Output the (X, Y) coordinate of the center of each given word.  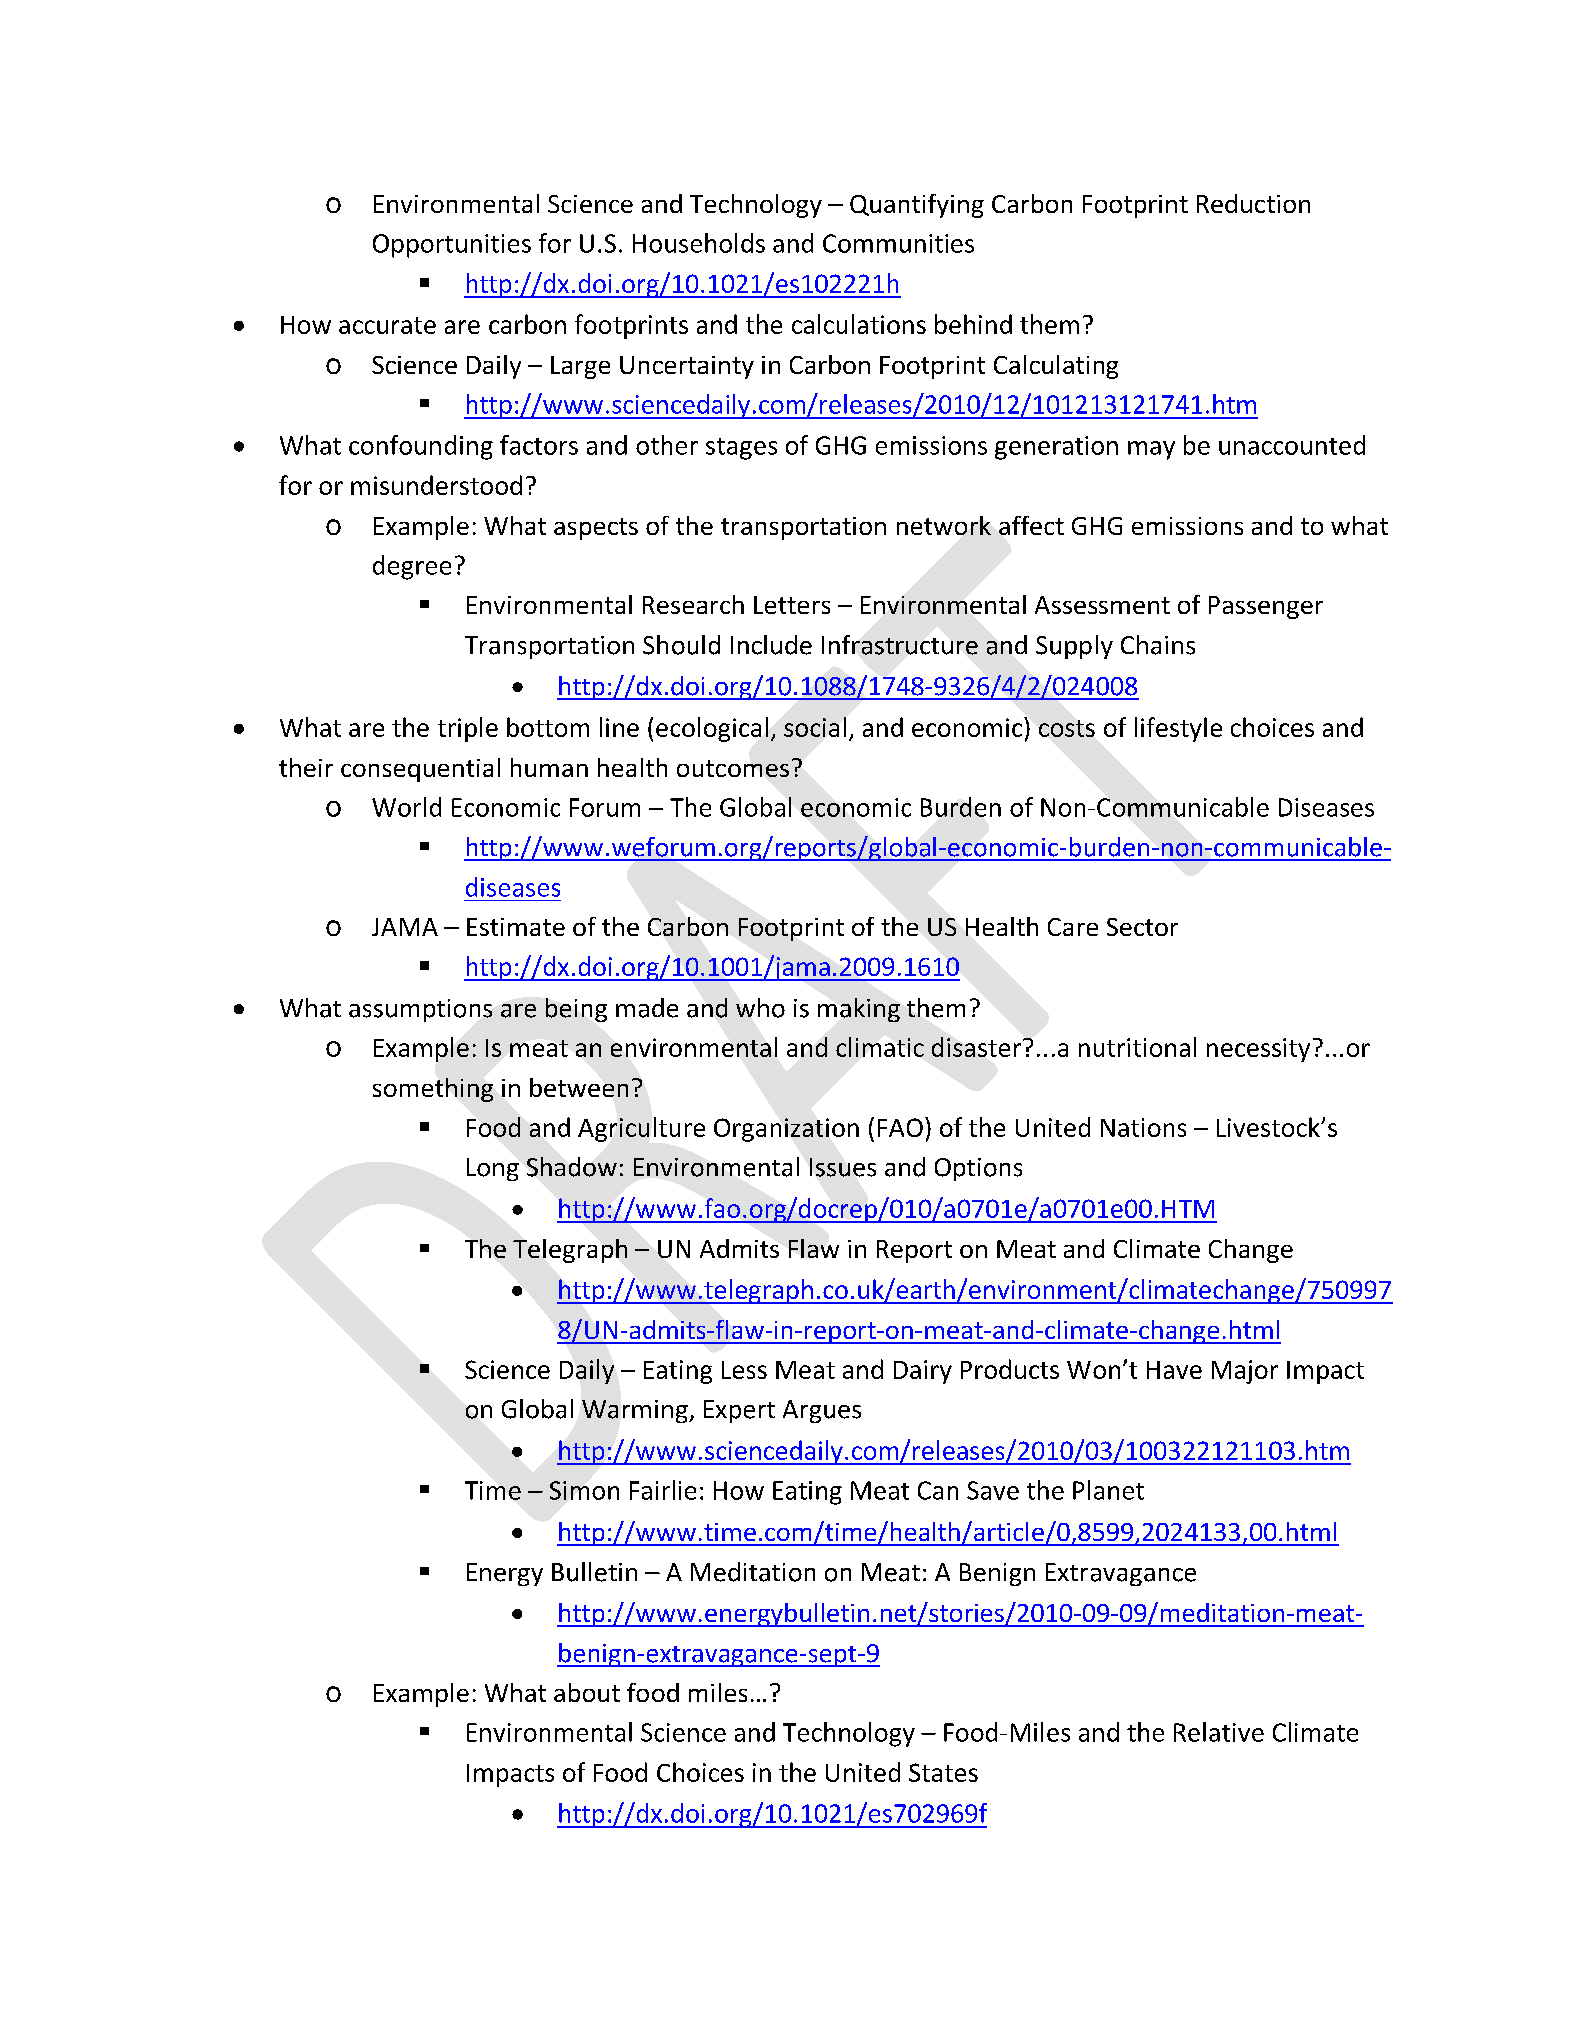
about (587, 1692)
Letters (792, 605)
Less (744, 1370)
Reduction (1253, 203)
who (760, 1008)
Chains (1158, 645)
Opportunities (452, 246)
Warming (636, 1411)
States (943, 1772)
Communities (898, 243)
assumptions (420, 1010)
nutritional (1137, 1047)
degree (412, 567)
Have (1174, 1370)
